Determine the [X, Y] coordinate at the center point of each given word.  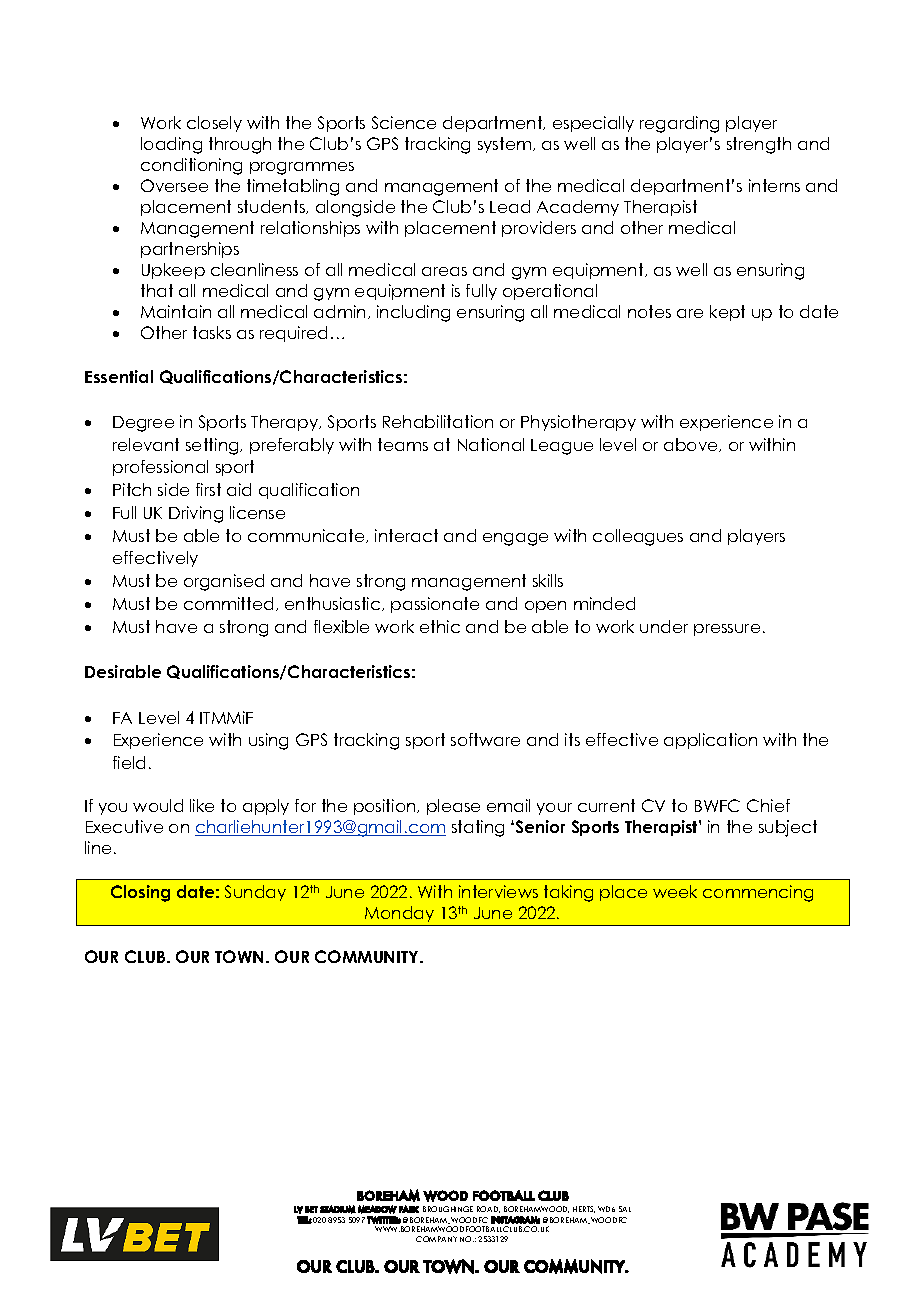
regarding [679, 124]
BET [311, 1209]
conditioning [191, 166]
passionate [435, 605]
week [675, 891]
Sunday [255, 893]
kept [727, 313]
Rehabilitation [438, 421]
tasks [212, 332]
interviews [498, 891]
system [506, 145]
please [453, 807]
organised [224, 582]
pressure [727, 630]
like [202, 805]
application [710, 741]
